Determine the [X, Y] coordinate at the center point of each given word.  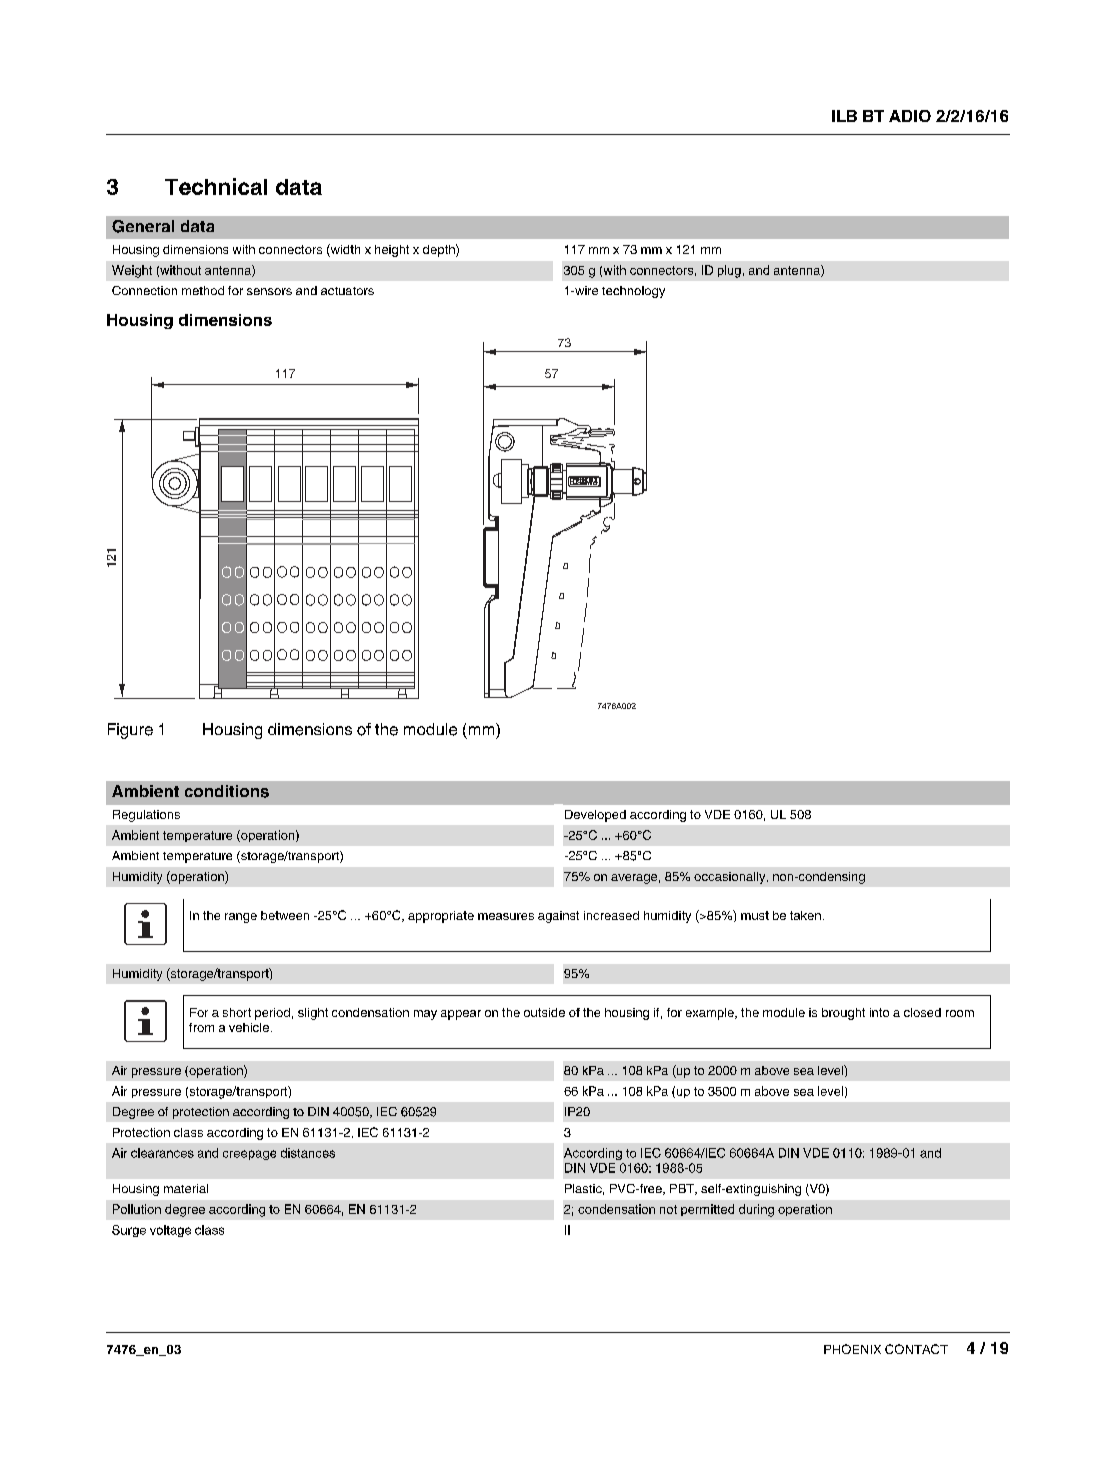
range [241, 918]
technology [633, 292]
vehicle [249, 1027]
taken [805, 915]
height [392, 251]
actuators [347, 291]
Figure [130, 731]
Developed [595, 816]
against [558, 917]
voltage [170, 1231]
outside [544, 1012]
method [203, 290]
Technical [216, 186]
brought [843, 1014]
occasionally [731, 878]
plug [729, 271]
